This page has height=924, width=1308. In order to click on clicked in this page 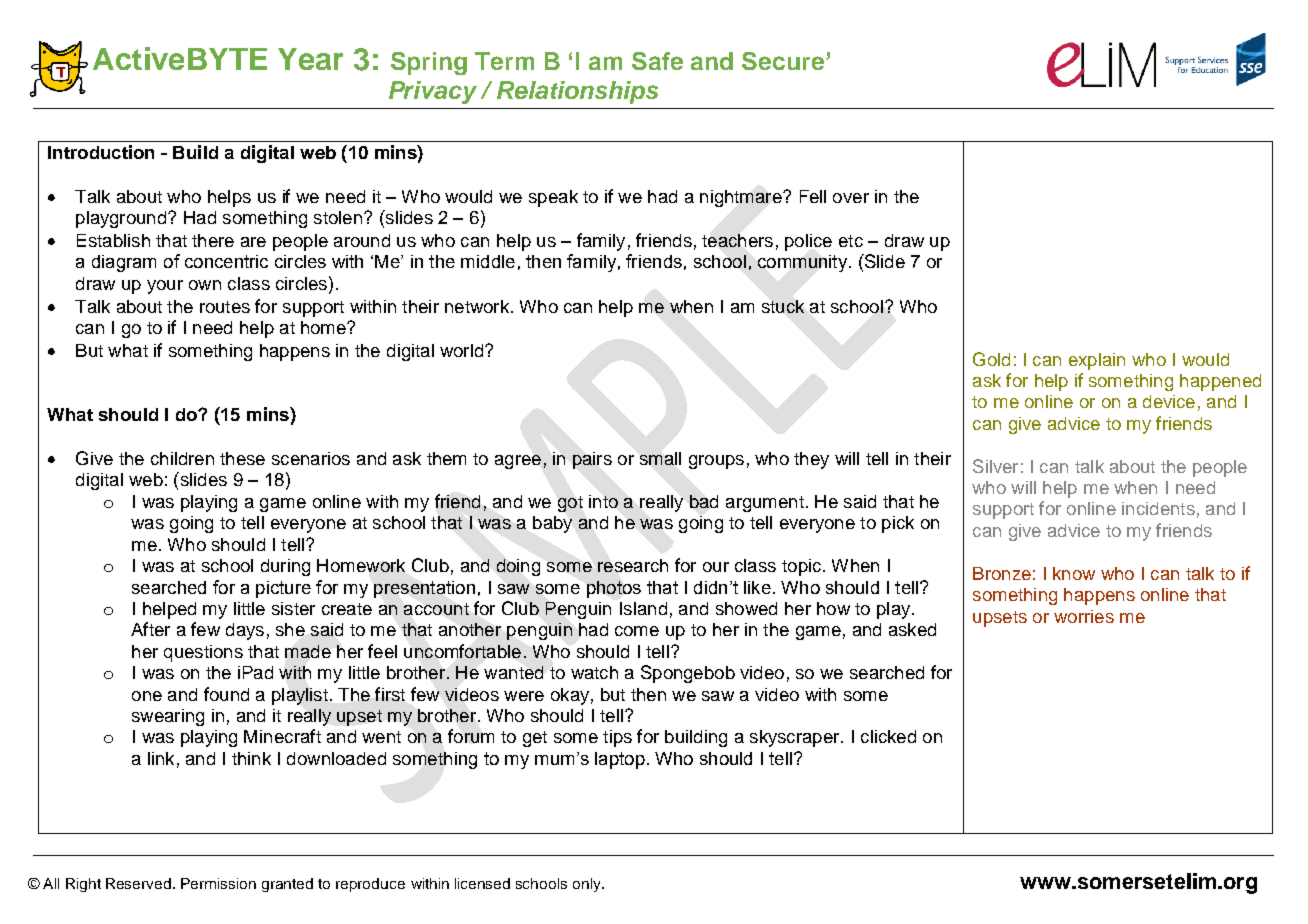, I will do `click(888, 736)`.
